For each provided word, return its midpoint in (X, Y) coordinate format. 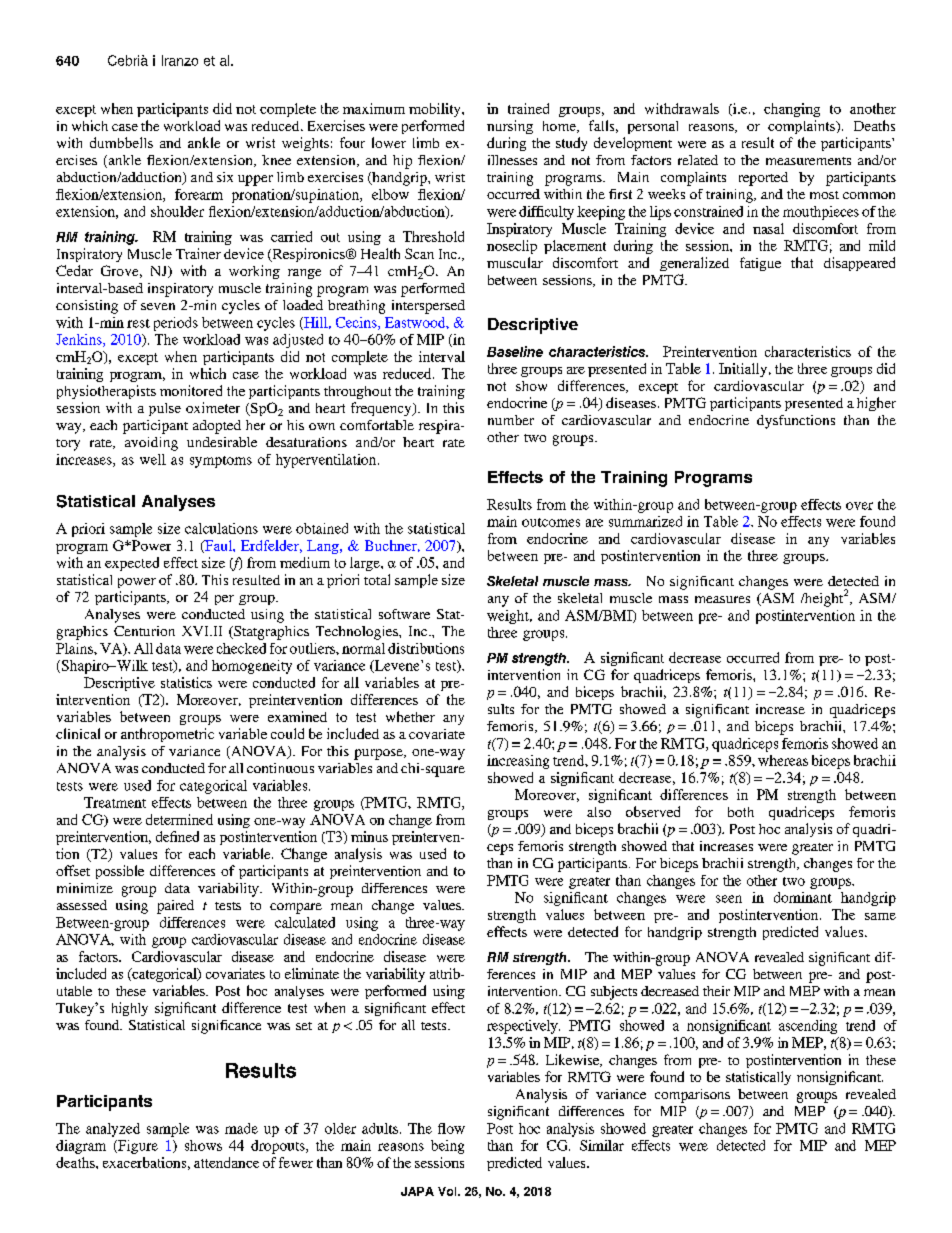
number (511, 420)
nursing (510, 127)
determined (179, 819)
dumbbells (121, 142)
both (741, 812)
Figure (137, 1147)
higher (876, 404)
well (153, 459)
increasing (518, 762)
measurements (808, 161)
